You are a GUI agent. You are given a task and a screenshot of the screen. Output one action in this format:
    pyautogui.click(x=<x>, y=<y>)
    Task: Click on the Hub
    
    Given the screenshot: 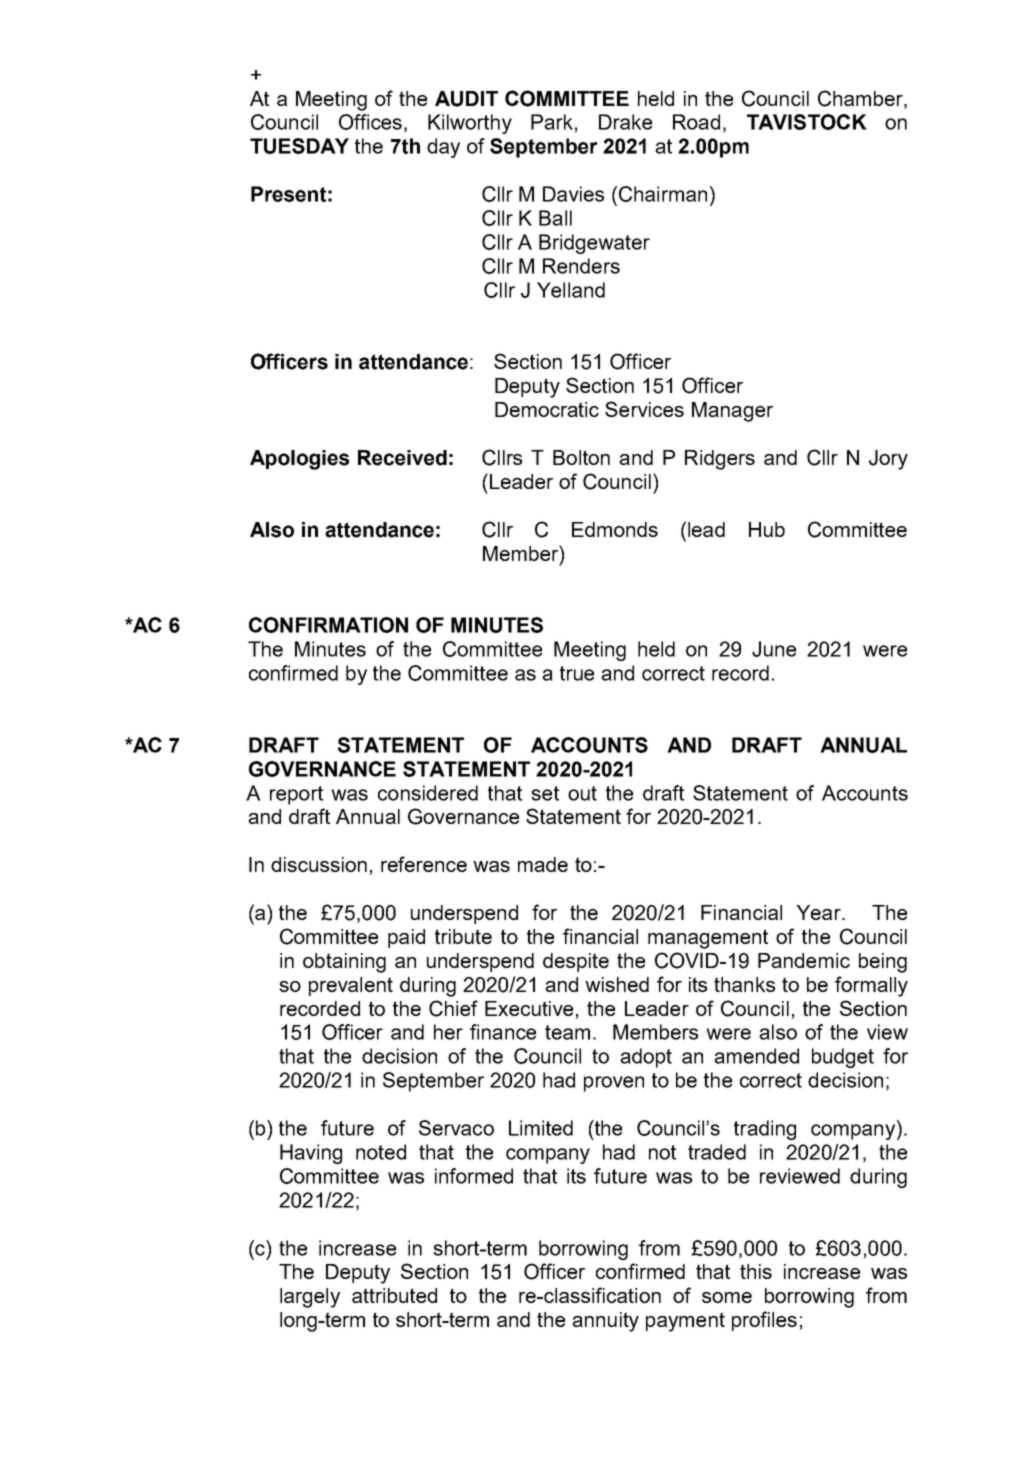 What is the action you would take?
    pyautogui.click(x=767, y=529)
